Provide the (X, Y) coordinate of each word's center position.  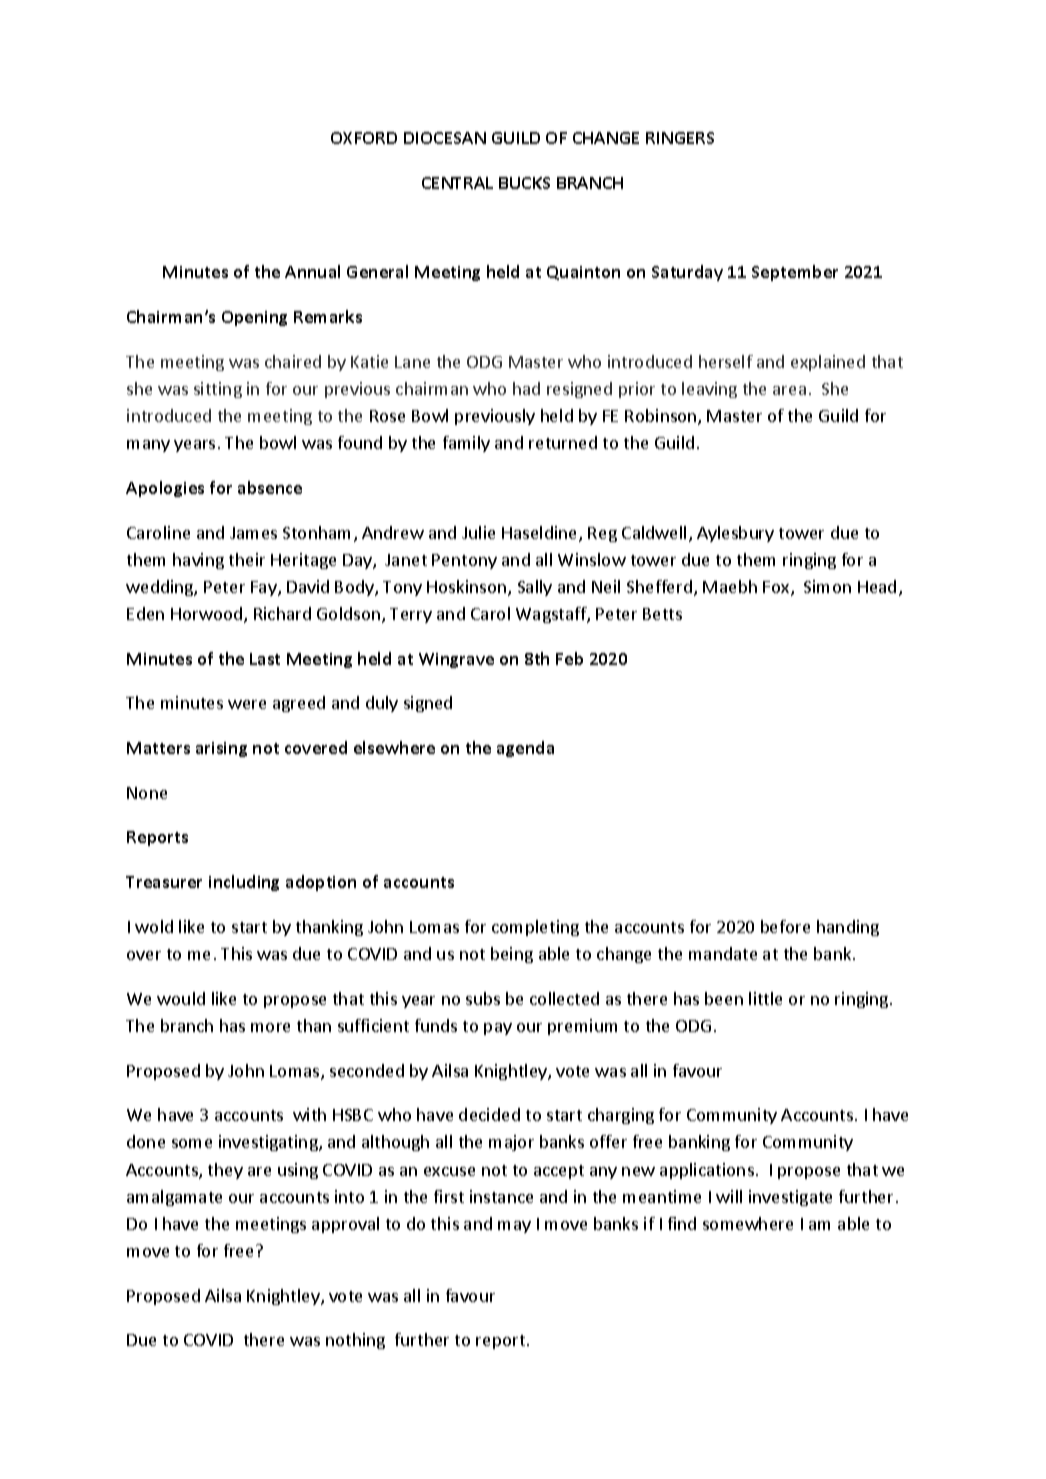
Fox (777, 588)
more (270, 1027)
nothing (355, 1341)
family (466, 444)
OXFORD (364, 138)
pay (498, 1029)
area (789, 390)
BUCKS (524, 183)
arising (221, 749)
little (765, 998)
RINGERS (680, 138)
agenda (525, 749)
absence (270, 487)
